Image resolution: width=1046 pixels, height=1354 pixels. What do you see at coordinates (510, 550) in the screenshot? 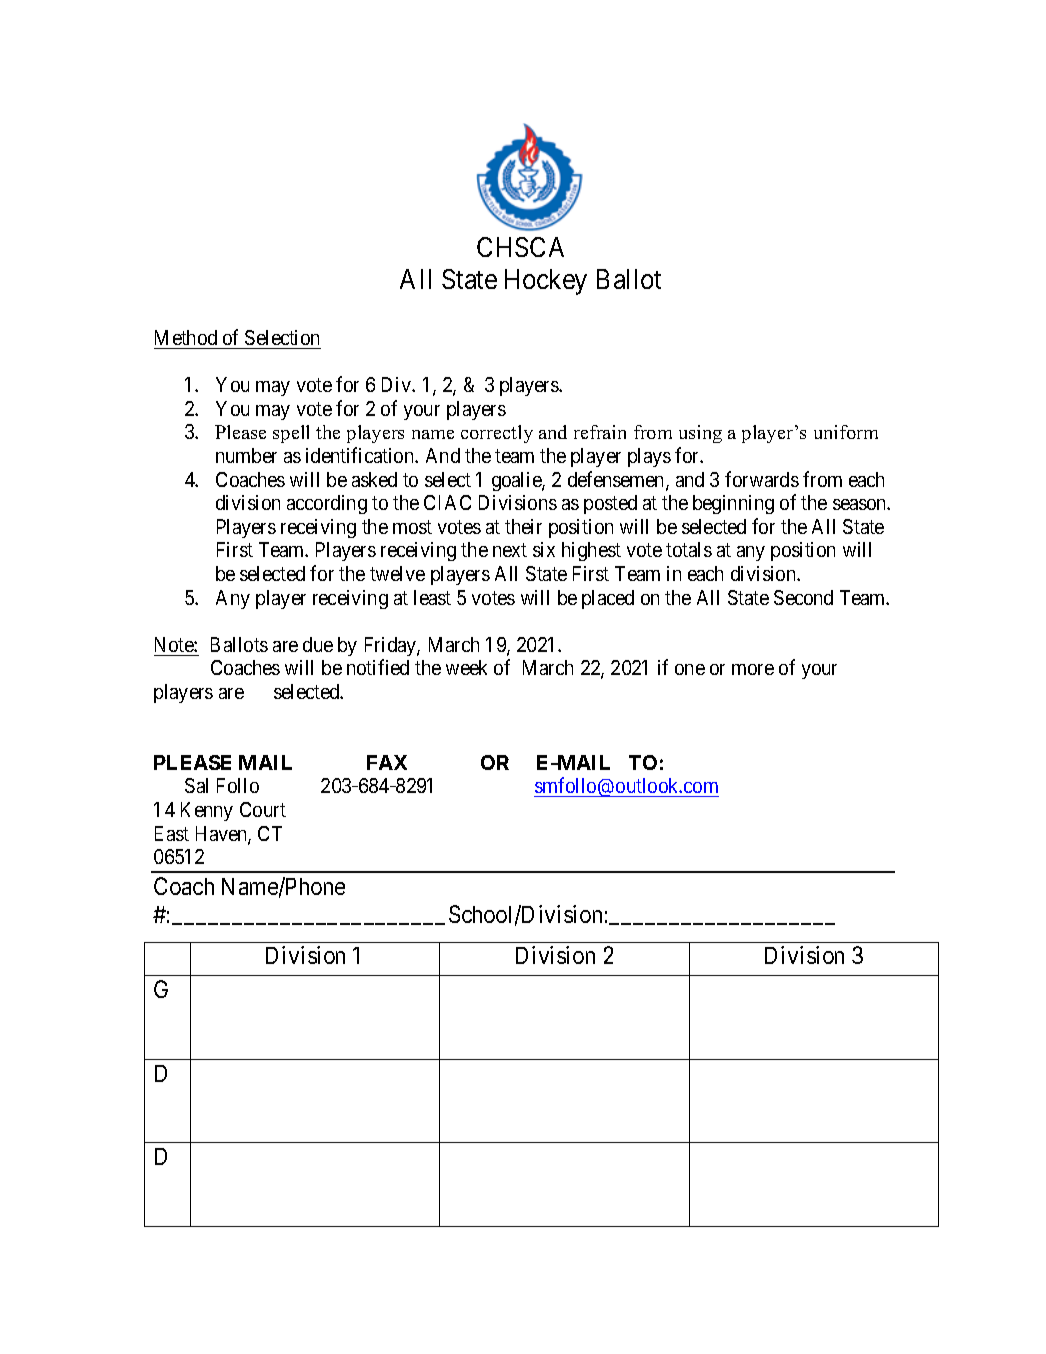
I see `next` at bounding box center [510, 550].
